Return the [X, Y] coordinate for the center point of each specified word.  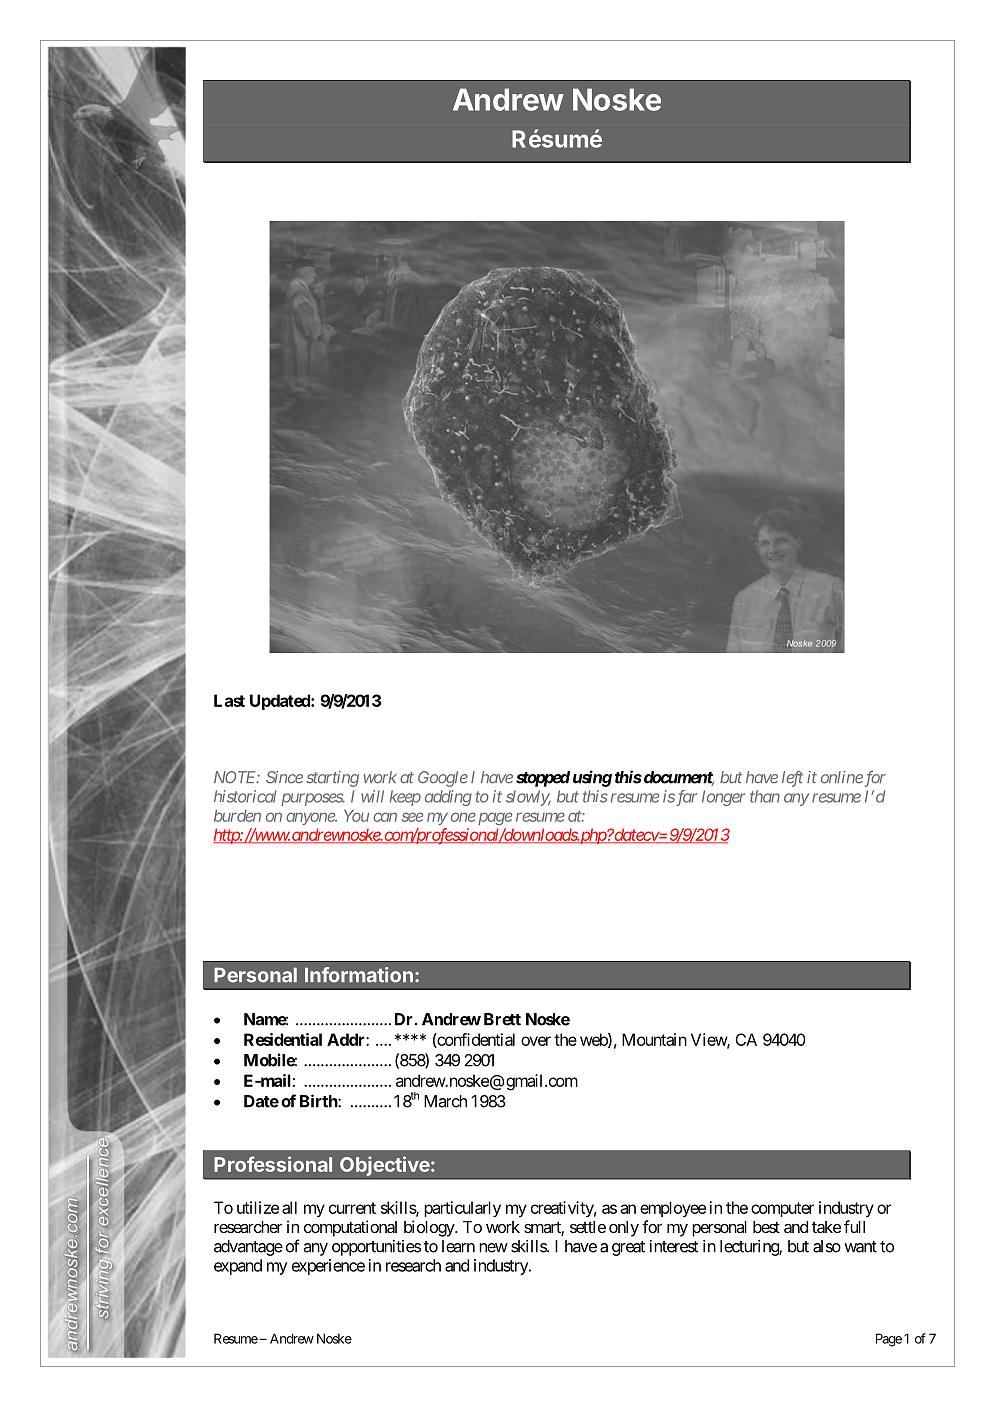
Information [359, 975]
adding [448, 798]
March [445, 1101]
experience [328, 1267]
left [792, 778]
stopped [543, 779]
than [765, 796]
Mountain [654, 1039]
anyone [311, 818]
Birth [319, 1101]
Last [229, 700]
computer [782, 1209]
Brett [502, 1019]
